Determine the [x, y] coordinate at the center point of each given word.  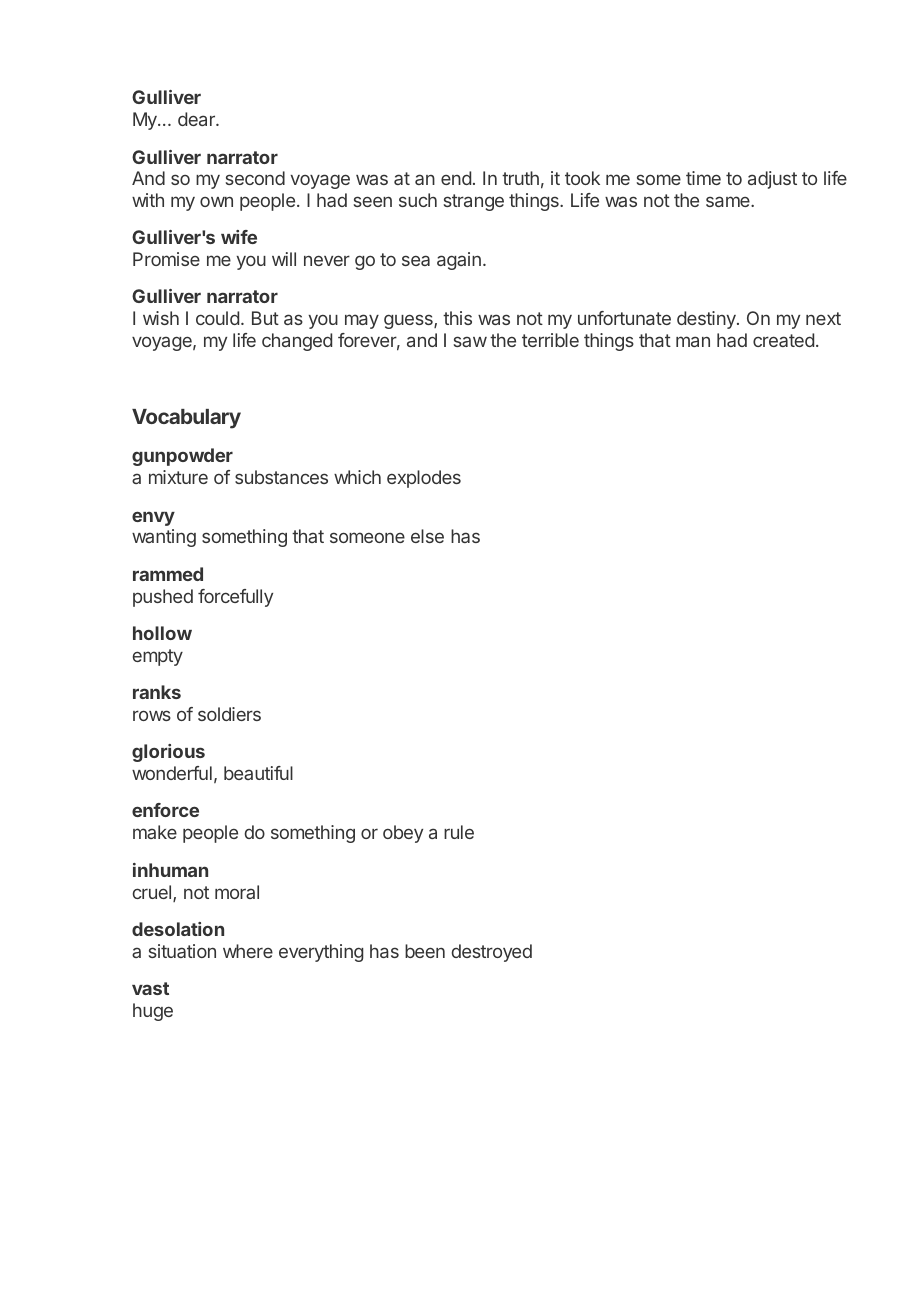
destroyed [492, 953]
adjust [772, 180]
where [248, 951]
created [783, 340]
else [427, 536]
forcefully [235, 598]
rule [459, 832]
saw [470, 341]
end [456, 178]
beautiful [258, 773]
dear [197, 119]
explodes [424, 479]
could [217, 318]
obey [403, 834]
